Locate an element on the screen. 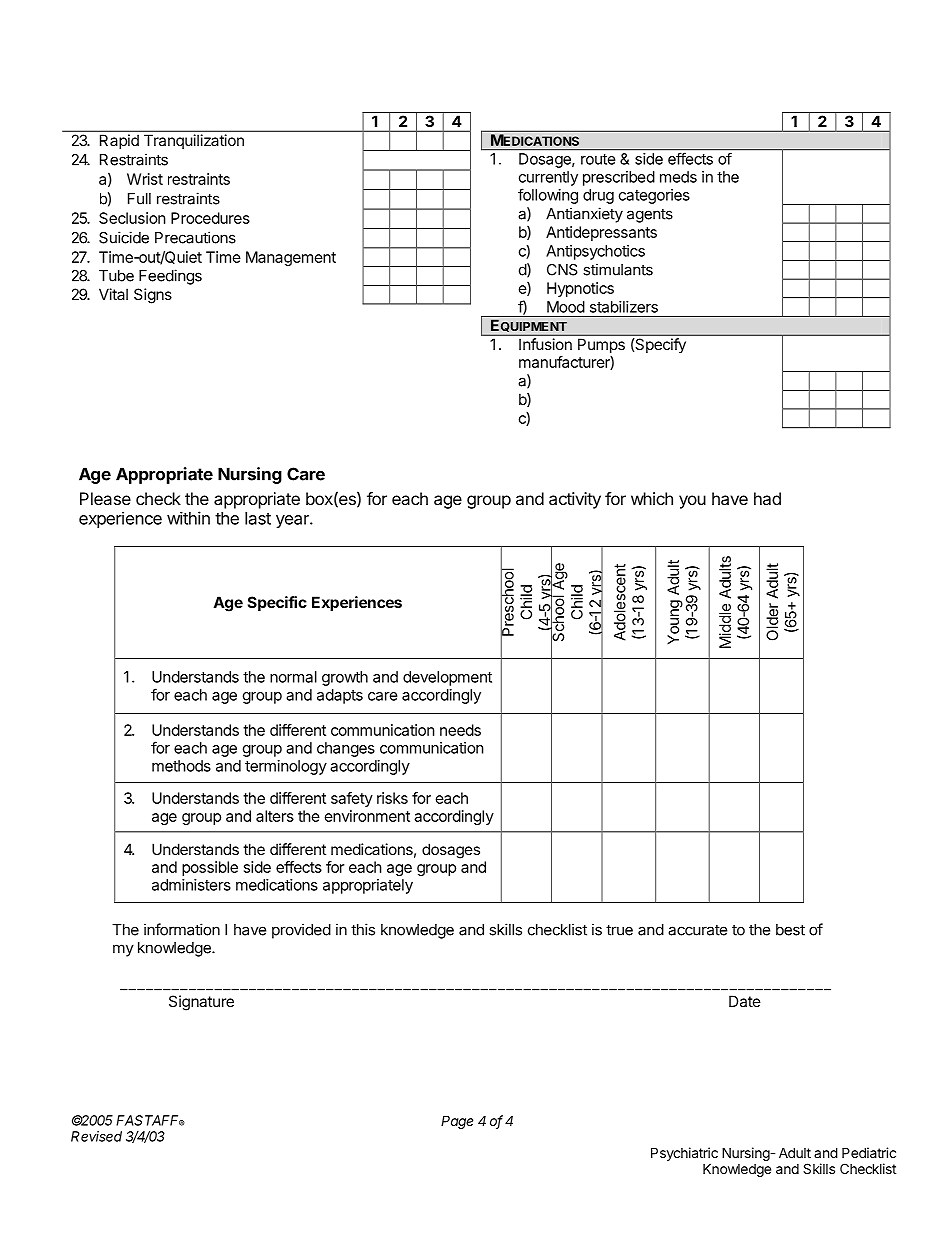 Image resolution: width=952 pixels, height=1233 pixels. Page is located at coordinates (457, 1122).
